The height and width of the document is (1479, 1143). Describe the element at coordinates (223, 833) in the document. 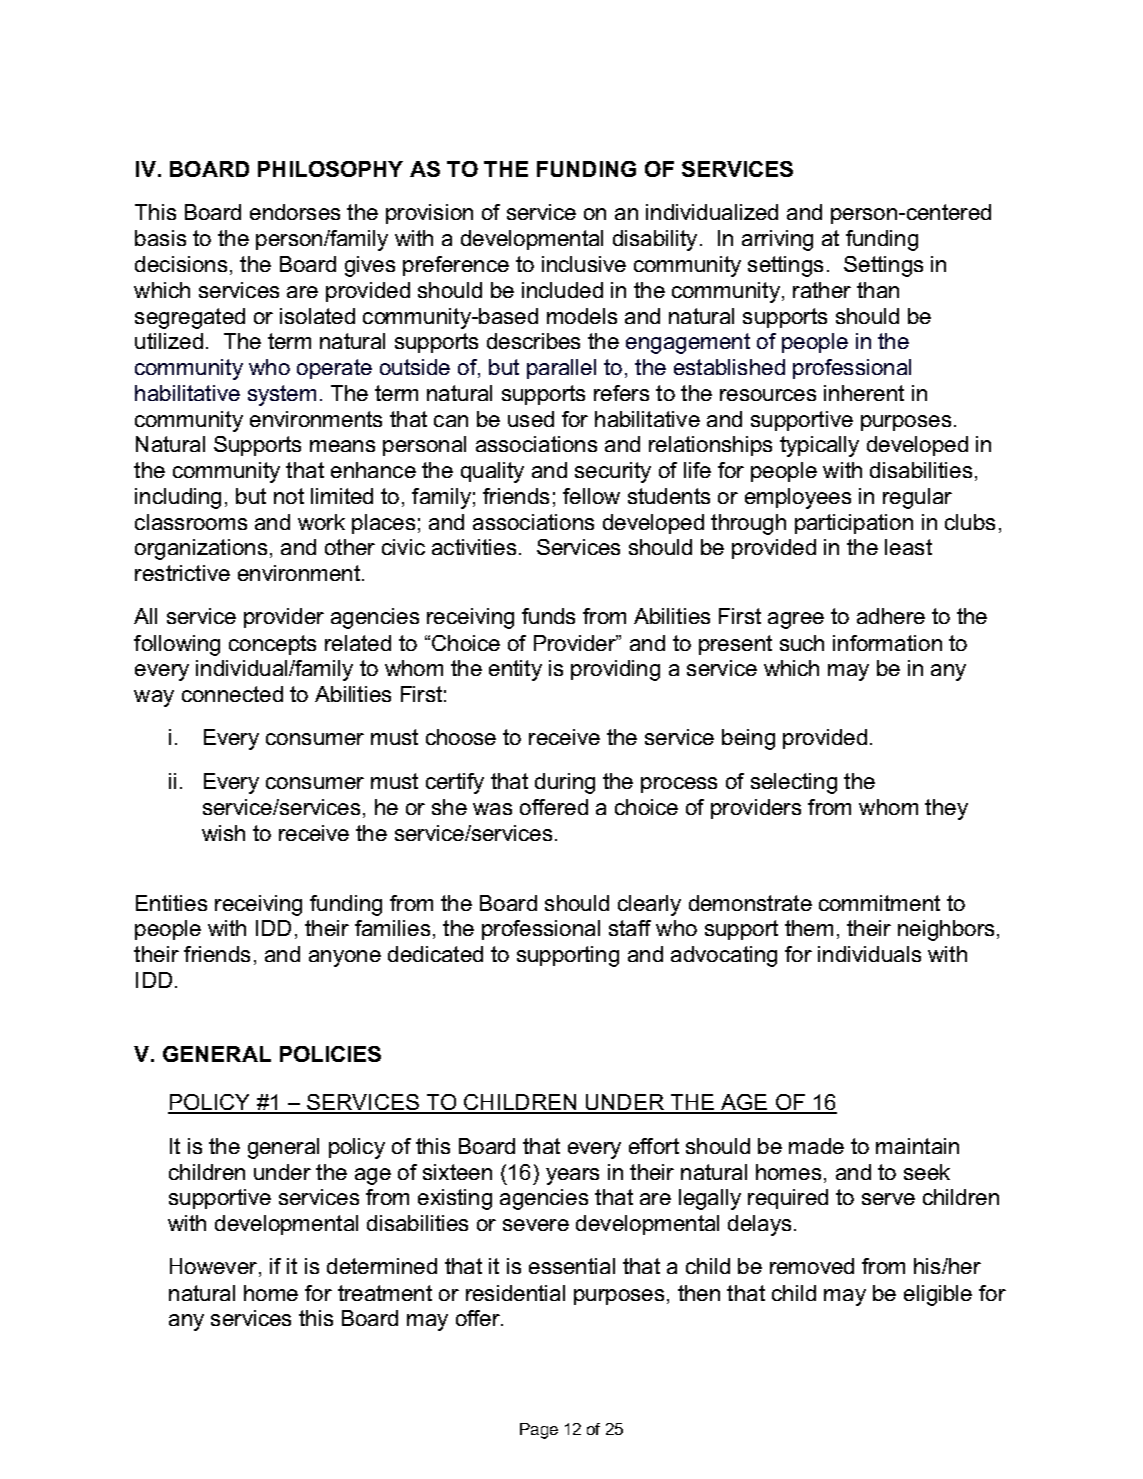

I see `wish` at that location.
